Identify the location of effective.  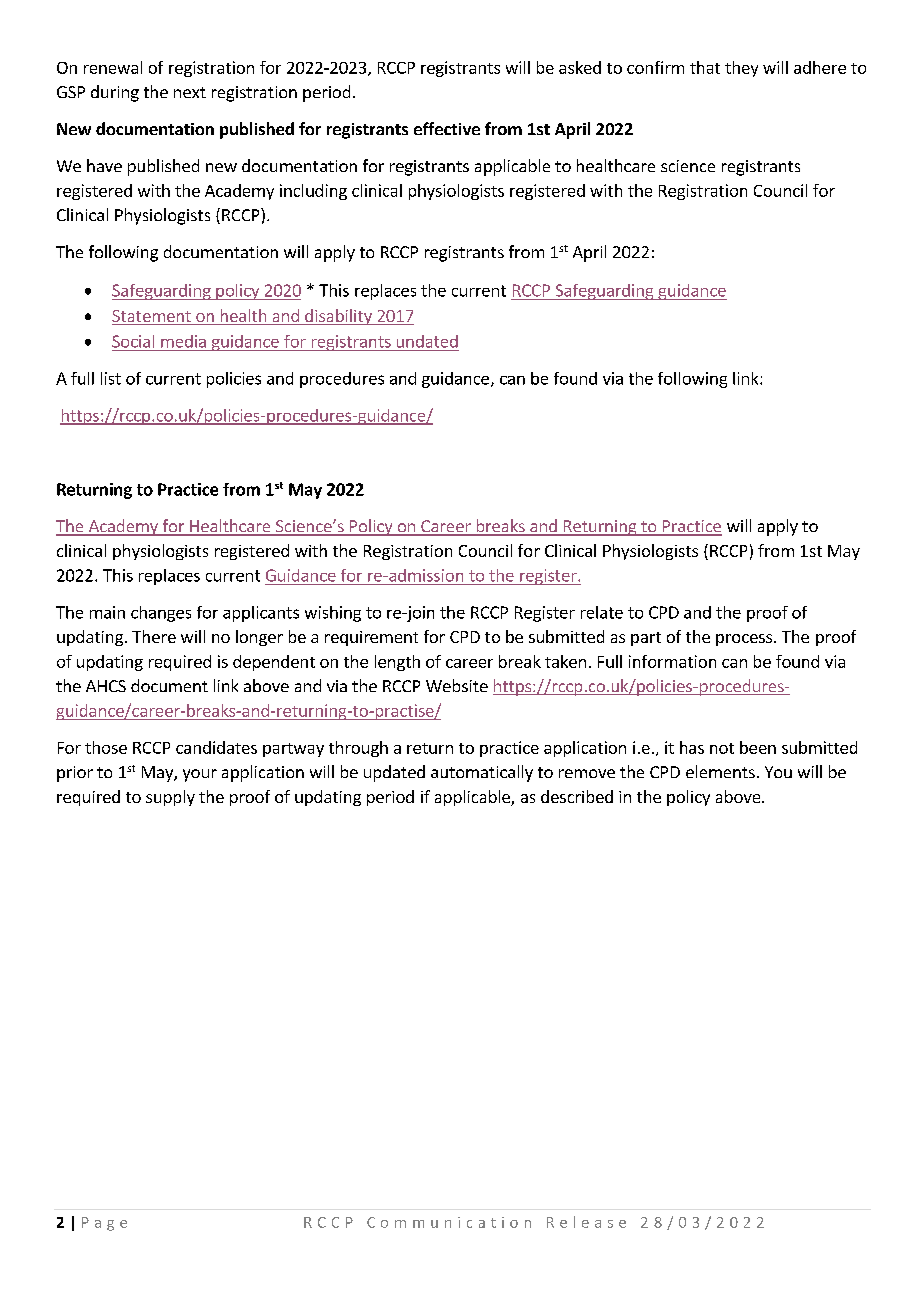
(447, 128).
